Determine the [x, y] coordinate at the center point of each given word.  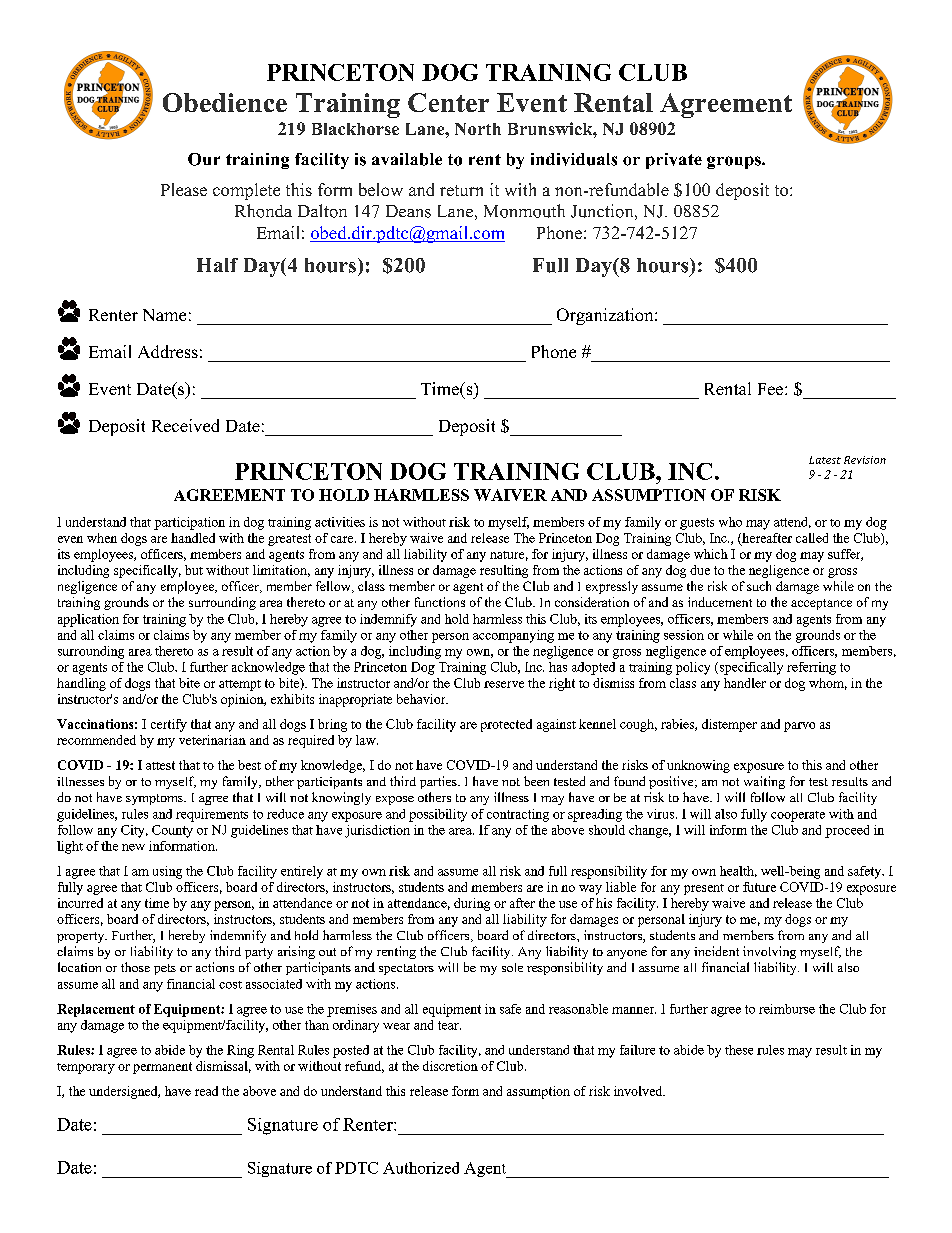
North [478, 129]
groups [735, 162]
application [88, 620]
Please [184, 189]
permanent [162, 1068]
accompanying [513, 636]
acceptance [821, 604]
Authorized [421, 1168]
